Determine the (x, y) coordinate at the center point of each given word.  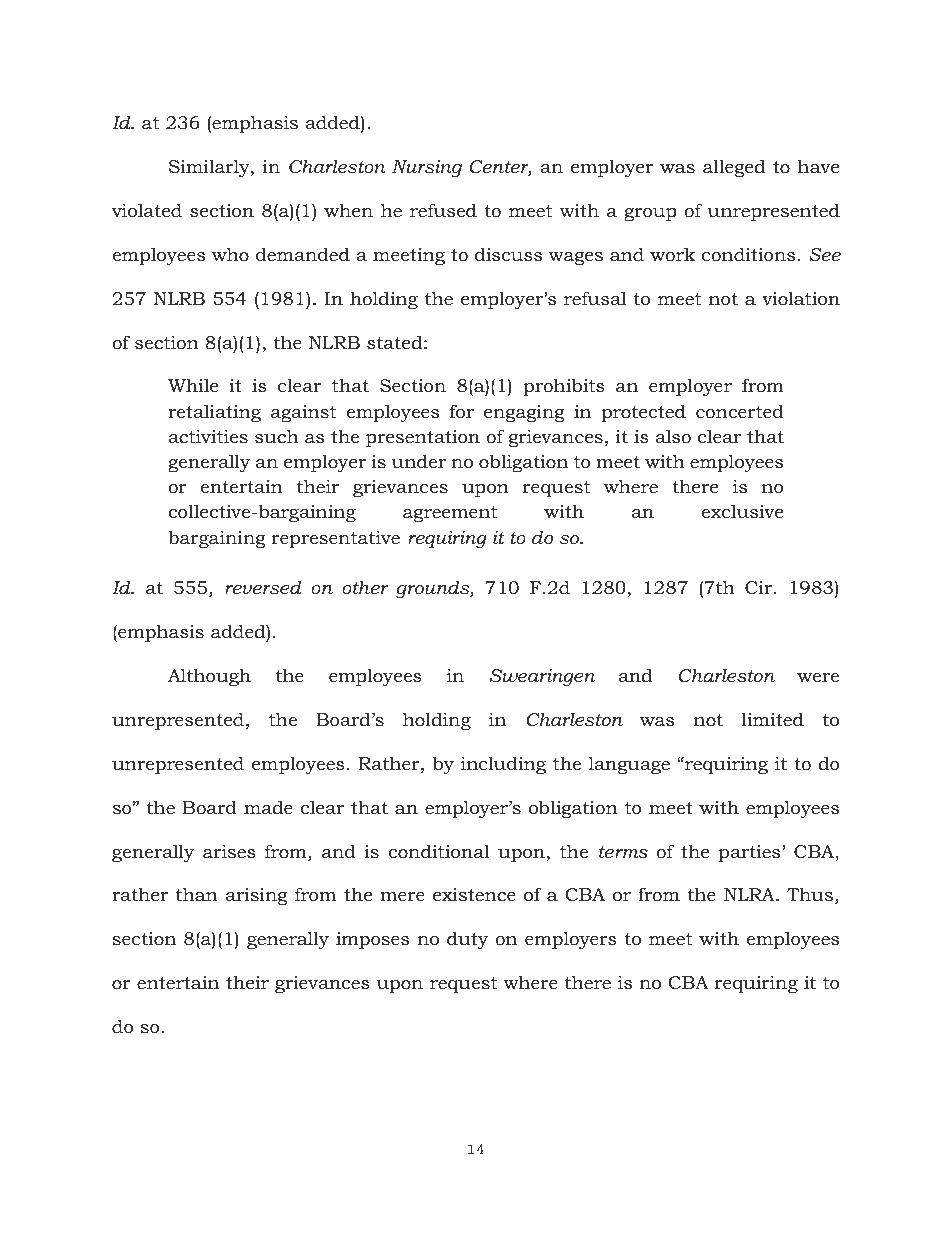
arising (256, 896)
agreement (450, 514)
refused (443, 210)
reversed (263, 587)
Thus (810, 894)
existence (474, 894)
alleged (734, 168)
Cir (760, 587)
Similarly (210, 168)
